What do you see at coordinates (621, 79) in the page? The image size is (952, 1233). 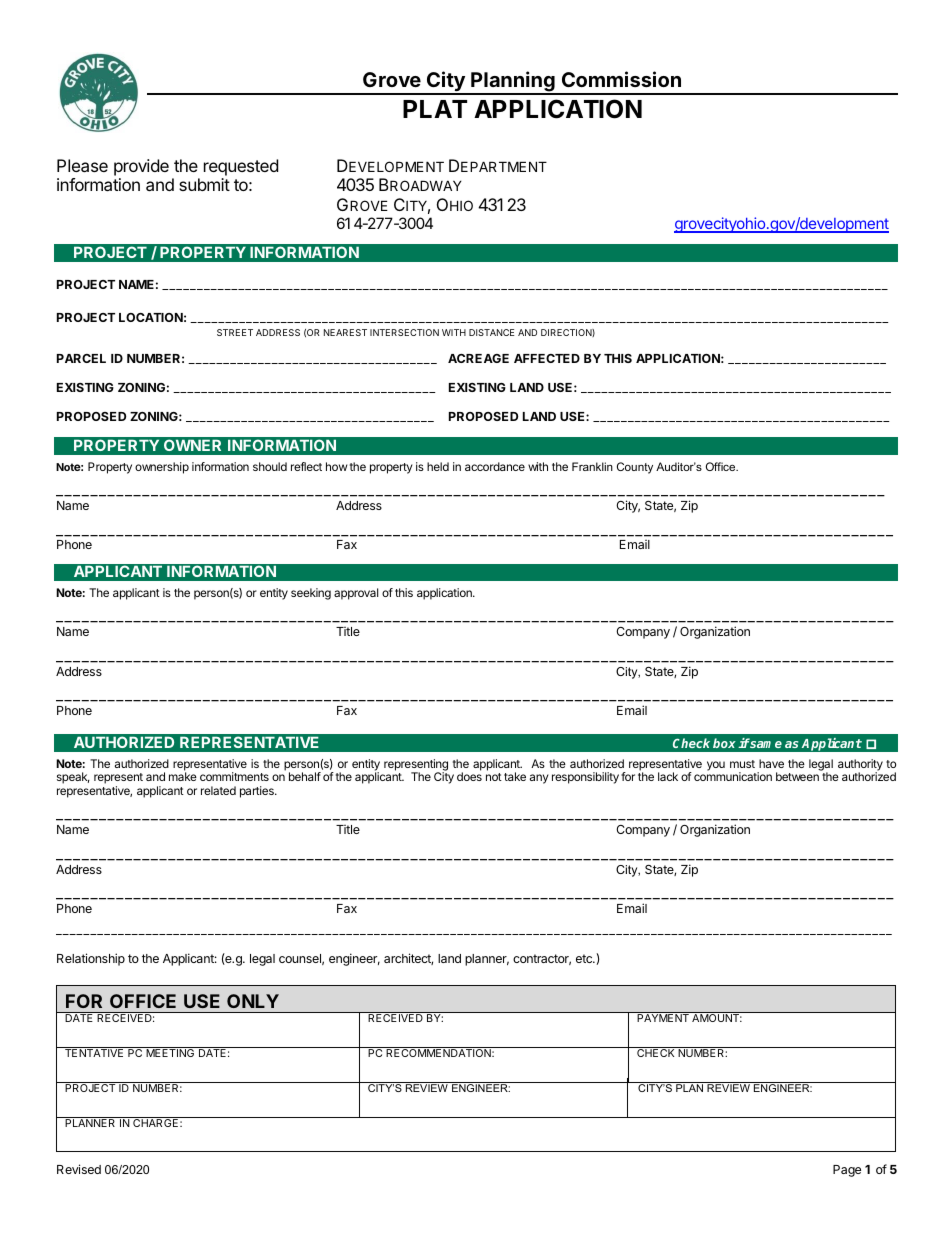 I see `Commission` at bounding box center [621, 79].
